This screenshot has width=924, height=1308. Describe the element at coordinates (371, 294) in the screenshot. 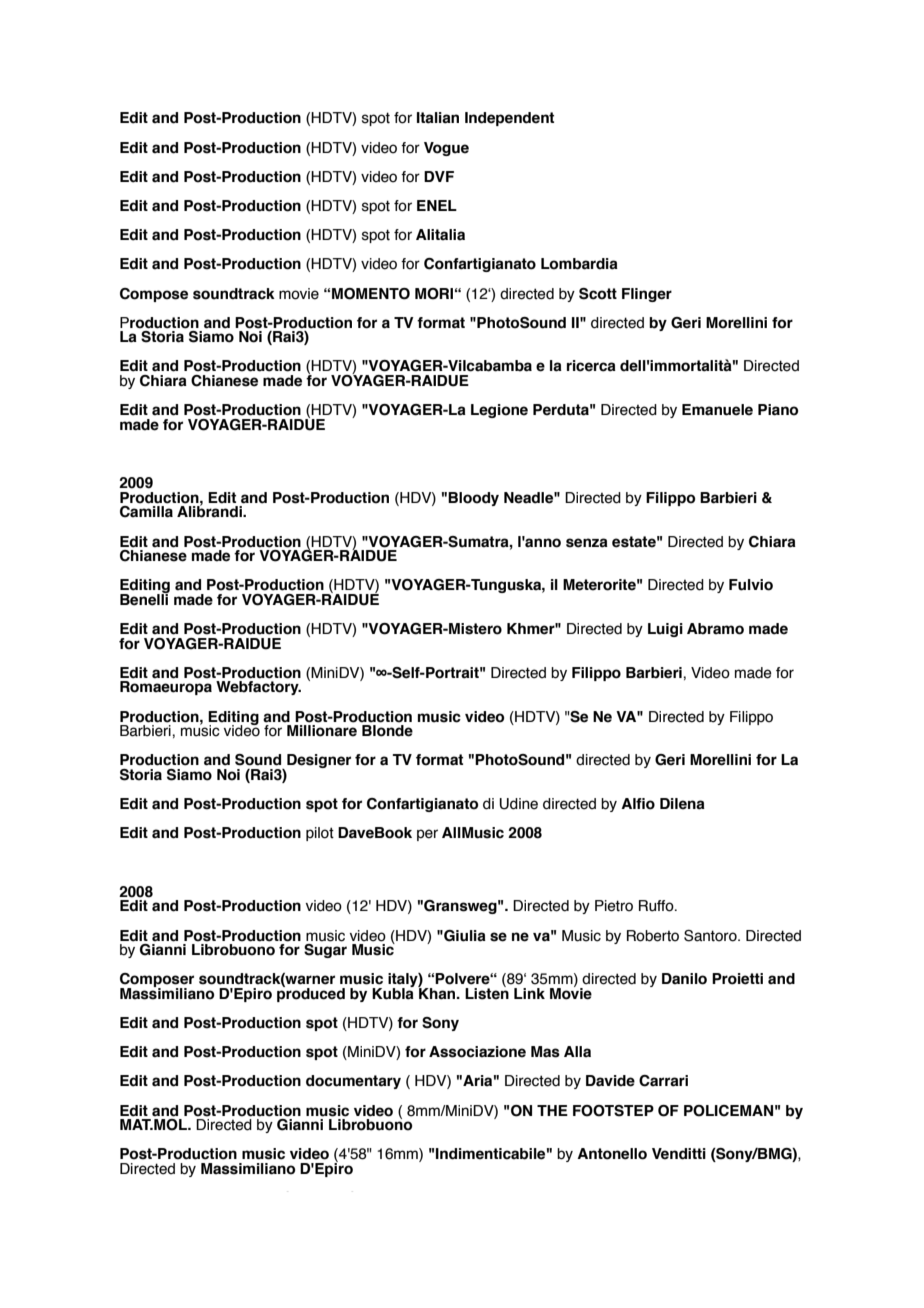

I see `MOMENTO` at that location.
